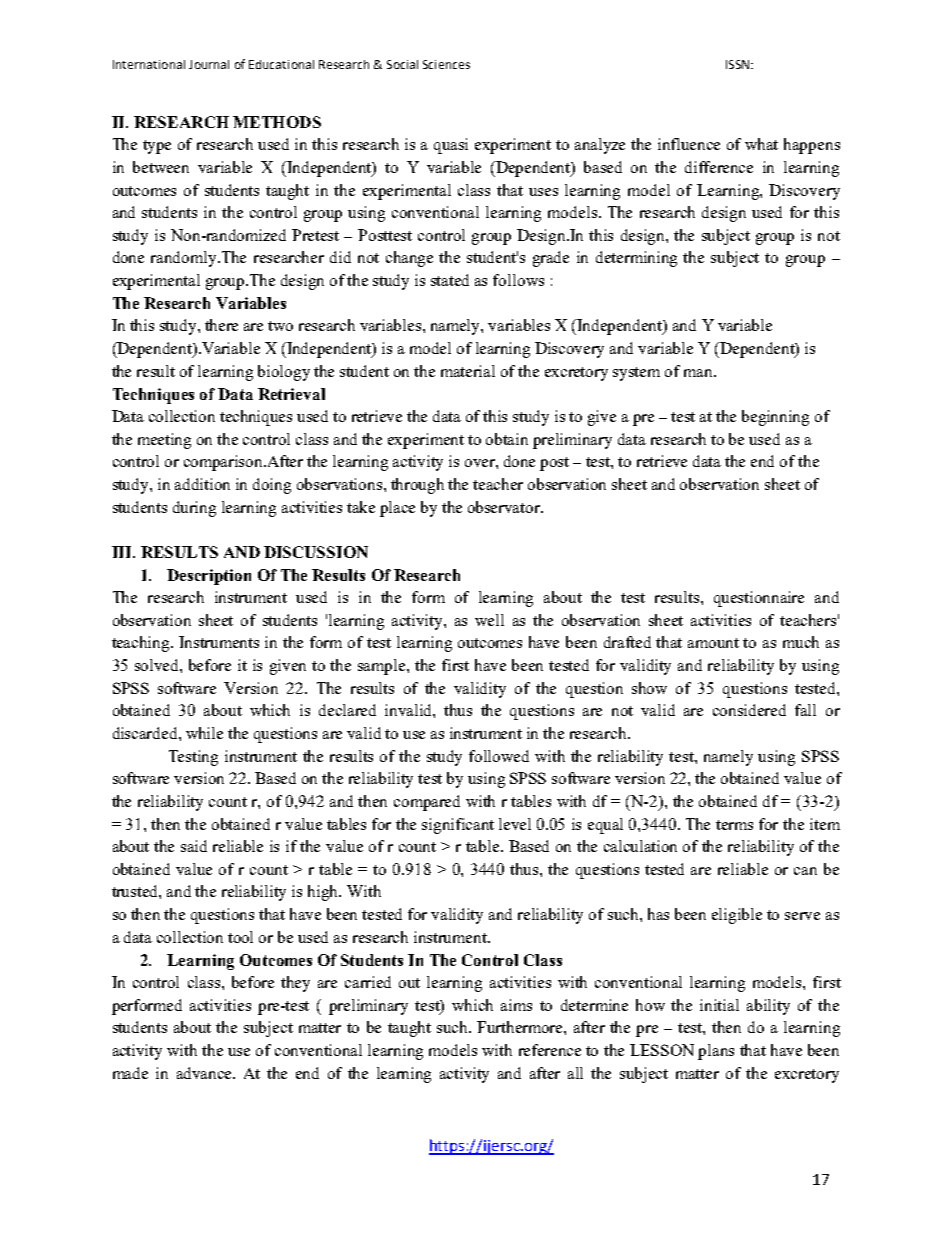  What do you see at coordinates (209, 64) in the page?
I see `Journal` at bounding box center [209, 64].
